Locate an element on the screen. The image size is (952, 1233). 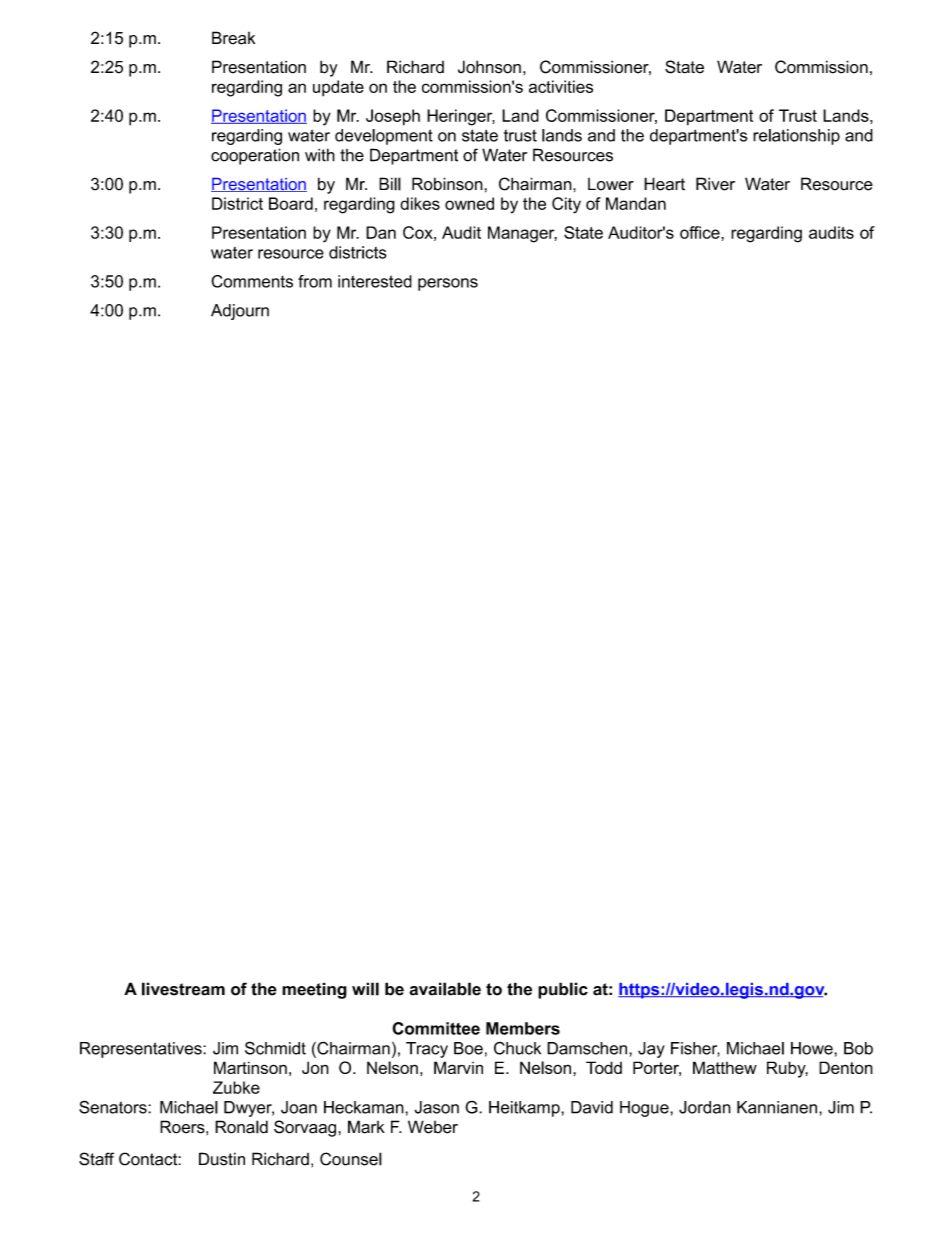
Ronald is located at coordinates (241, 1127).
